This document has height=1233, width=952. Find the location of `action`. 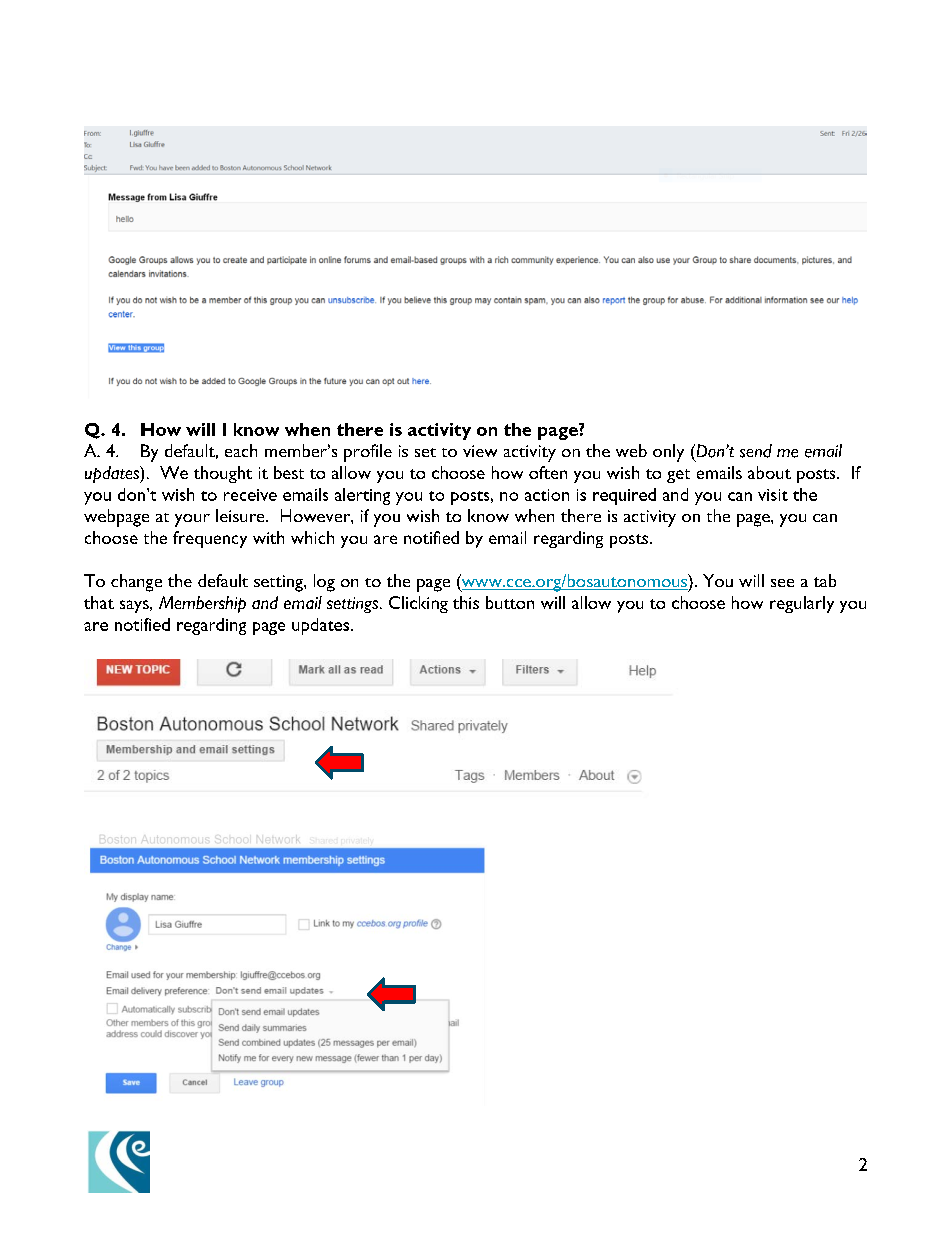

action is located at coordinates (547, 495).
